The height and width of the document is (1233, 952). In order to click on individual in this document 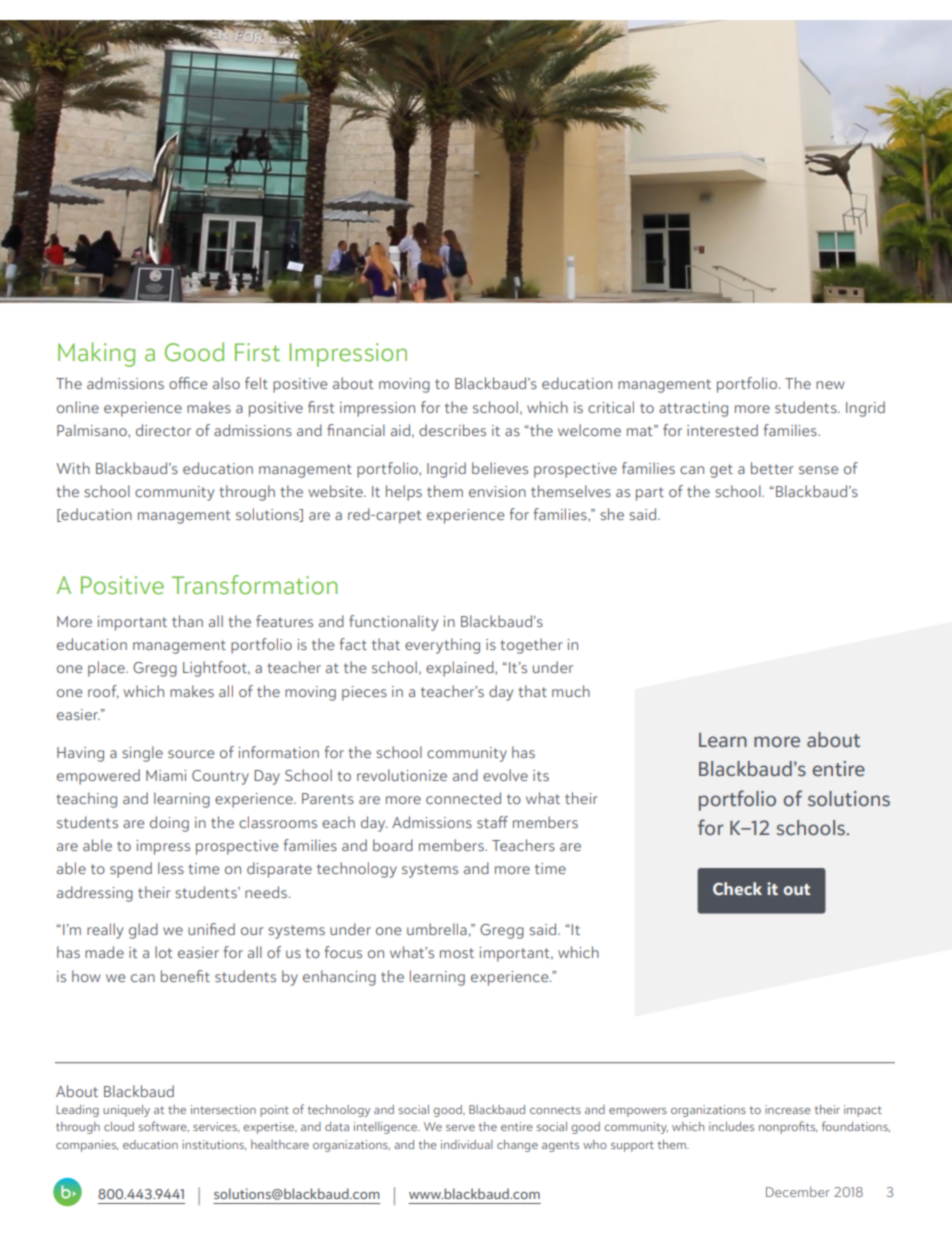, I will do `click(467, 1144)`.
